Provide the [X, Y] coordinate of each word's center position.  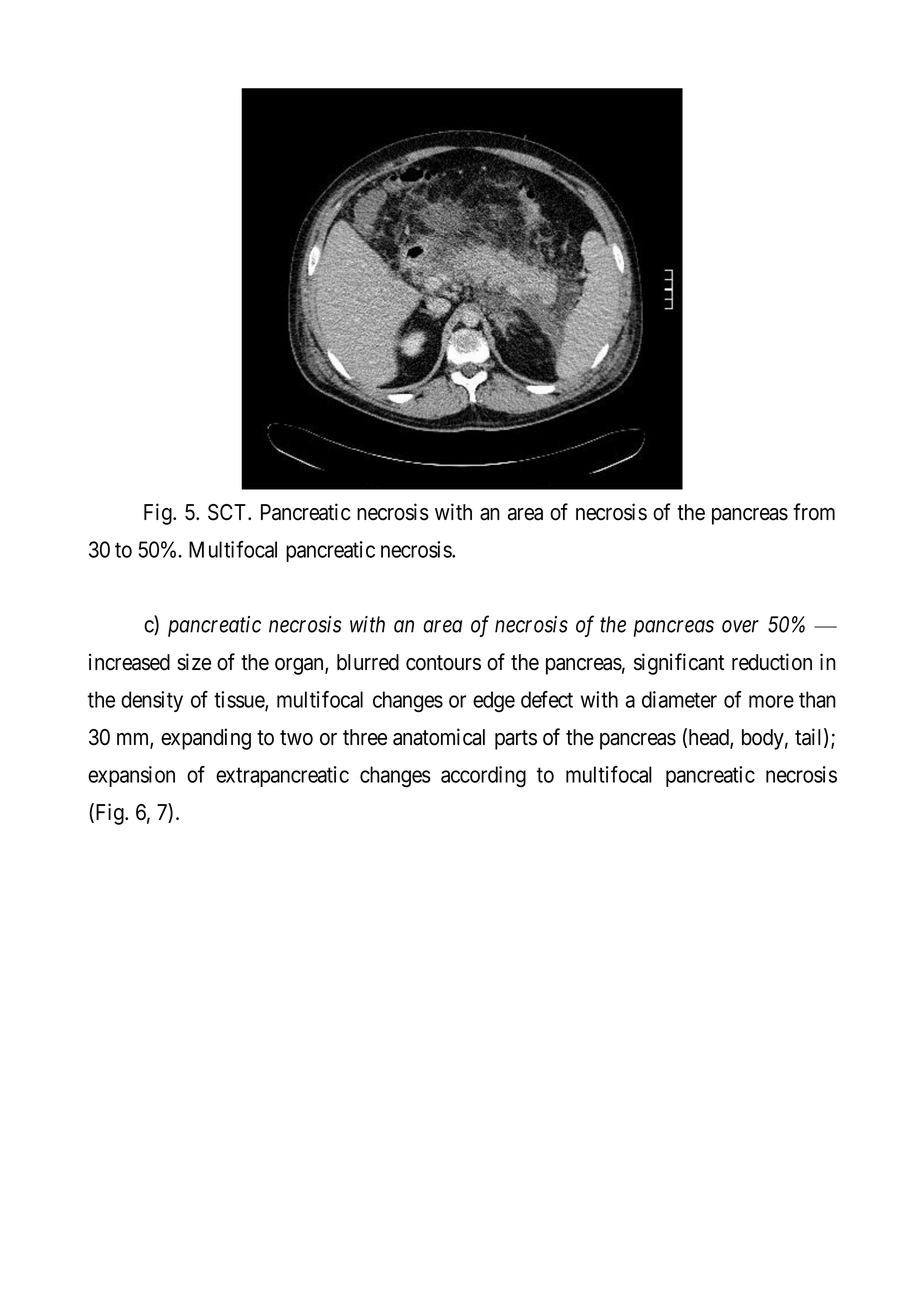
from [814, 512]
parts [516, 740]
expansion [131, 776]
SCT [228, 512]
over [740, 626]
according [483, 777]
